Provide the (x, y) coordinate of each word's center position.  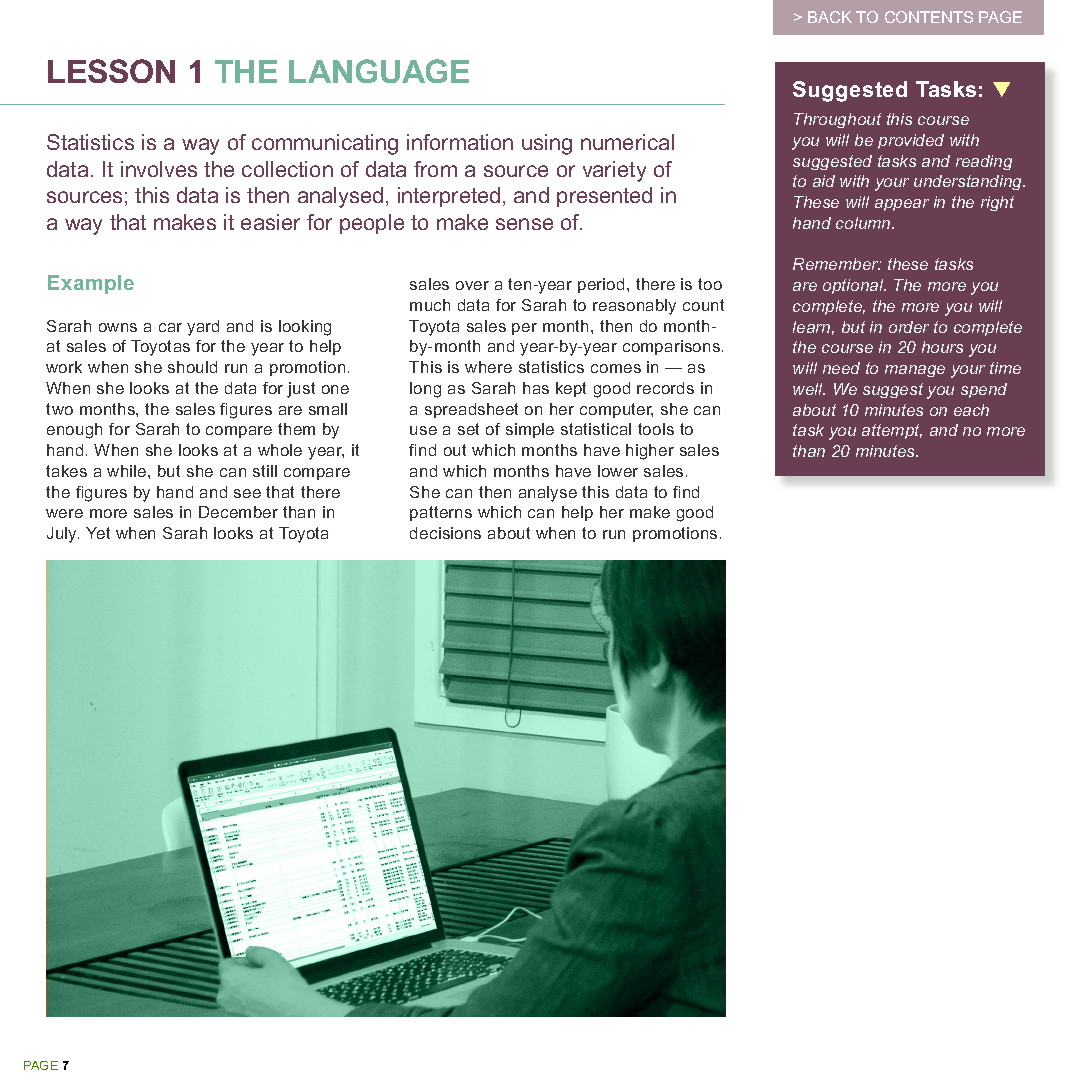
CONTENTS (929, 17)
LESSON (111, 71)
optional (854, 286)
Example (91, 284)
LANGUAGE (379, 71)
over (472, 285)
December (238, 512)
